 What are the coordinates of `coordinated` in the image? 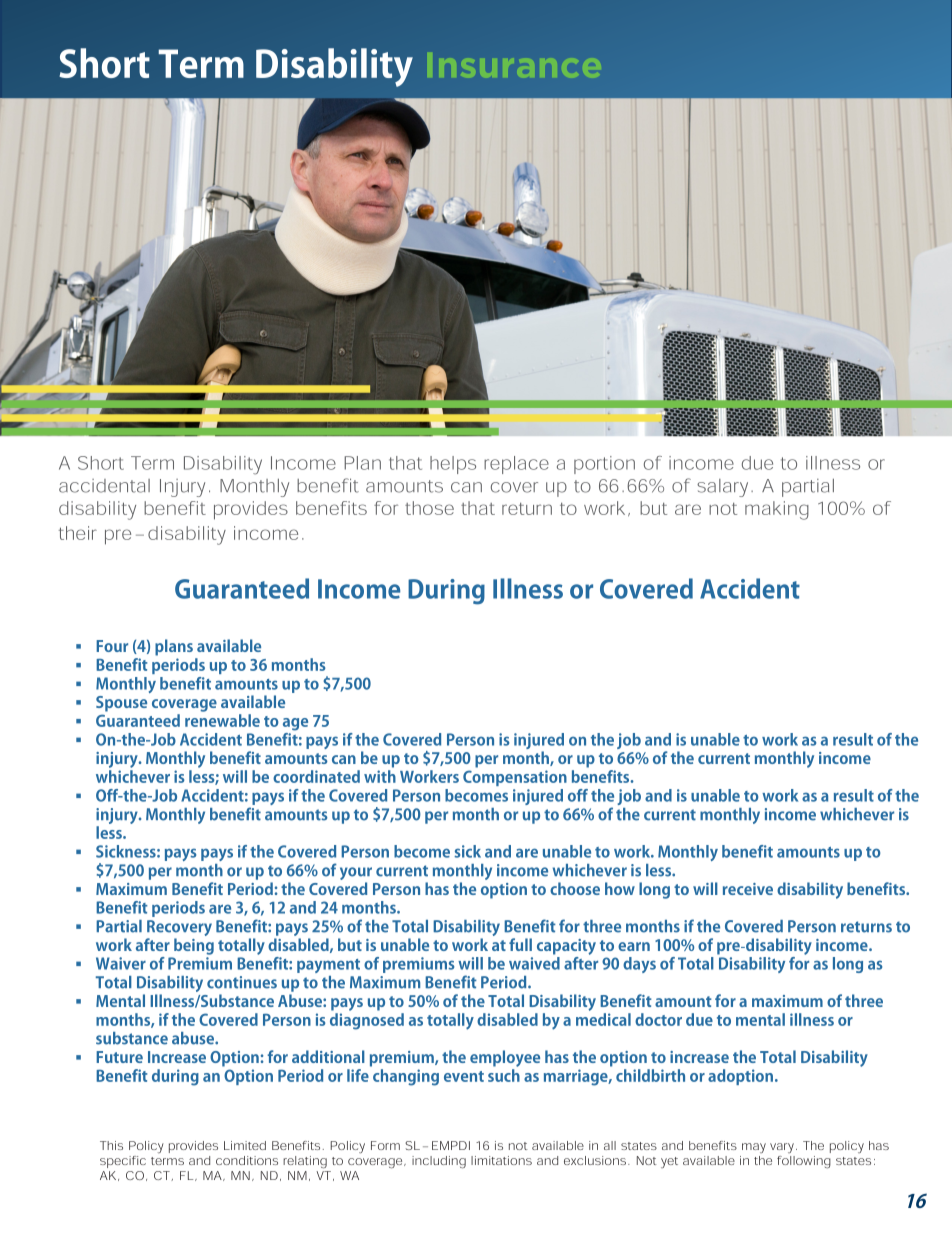 It's located at (316, 776).
